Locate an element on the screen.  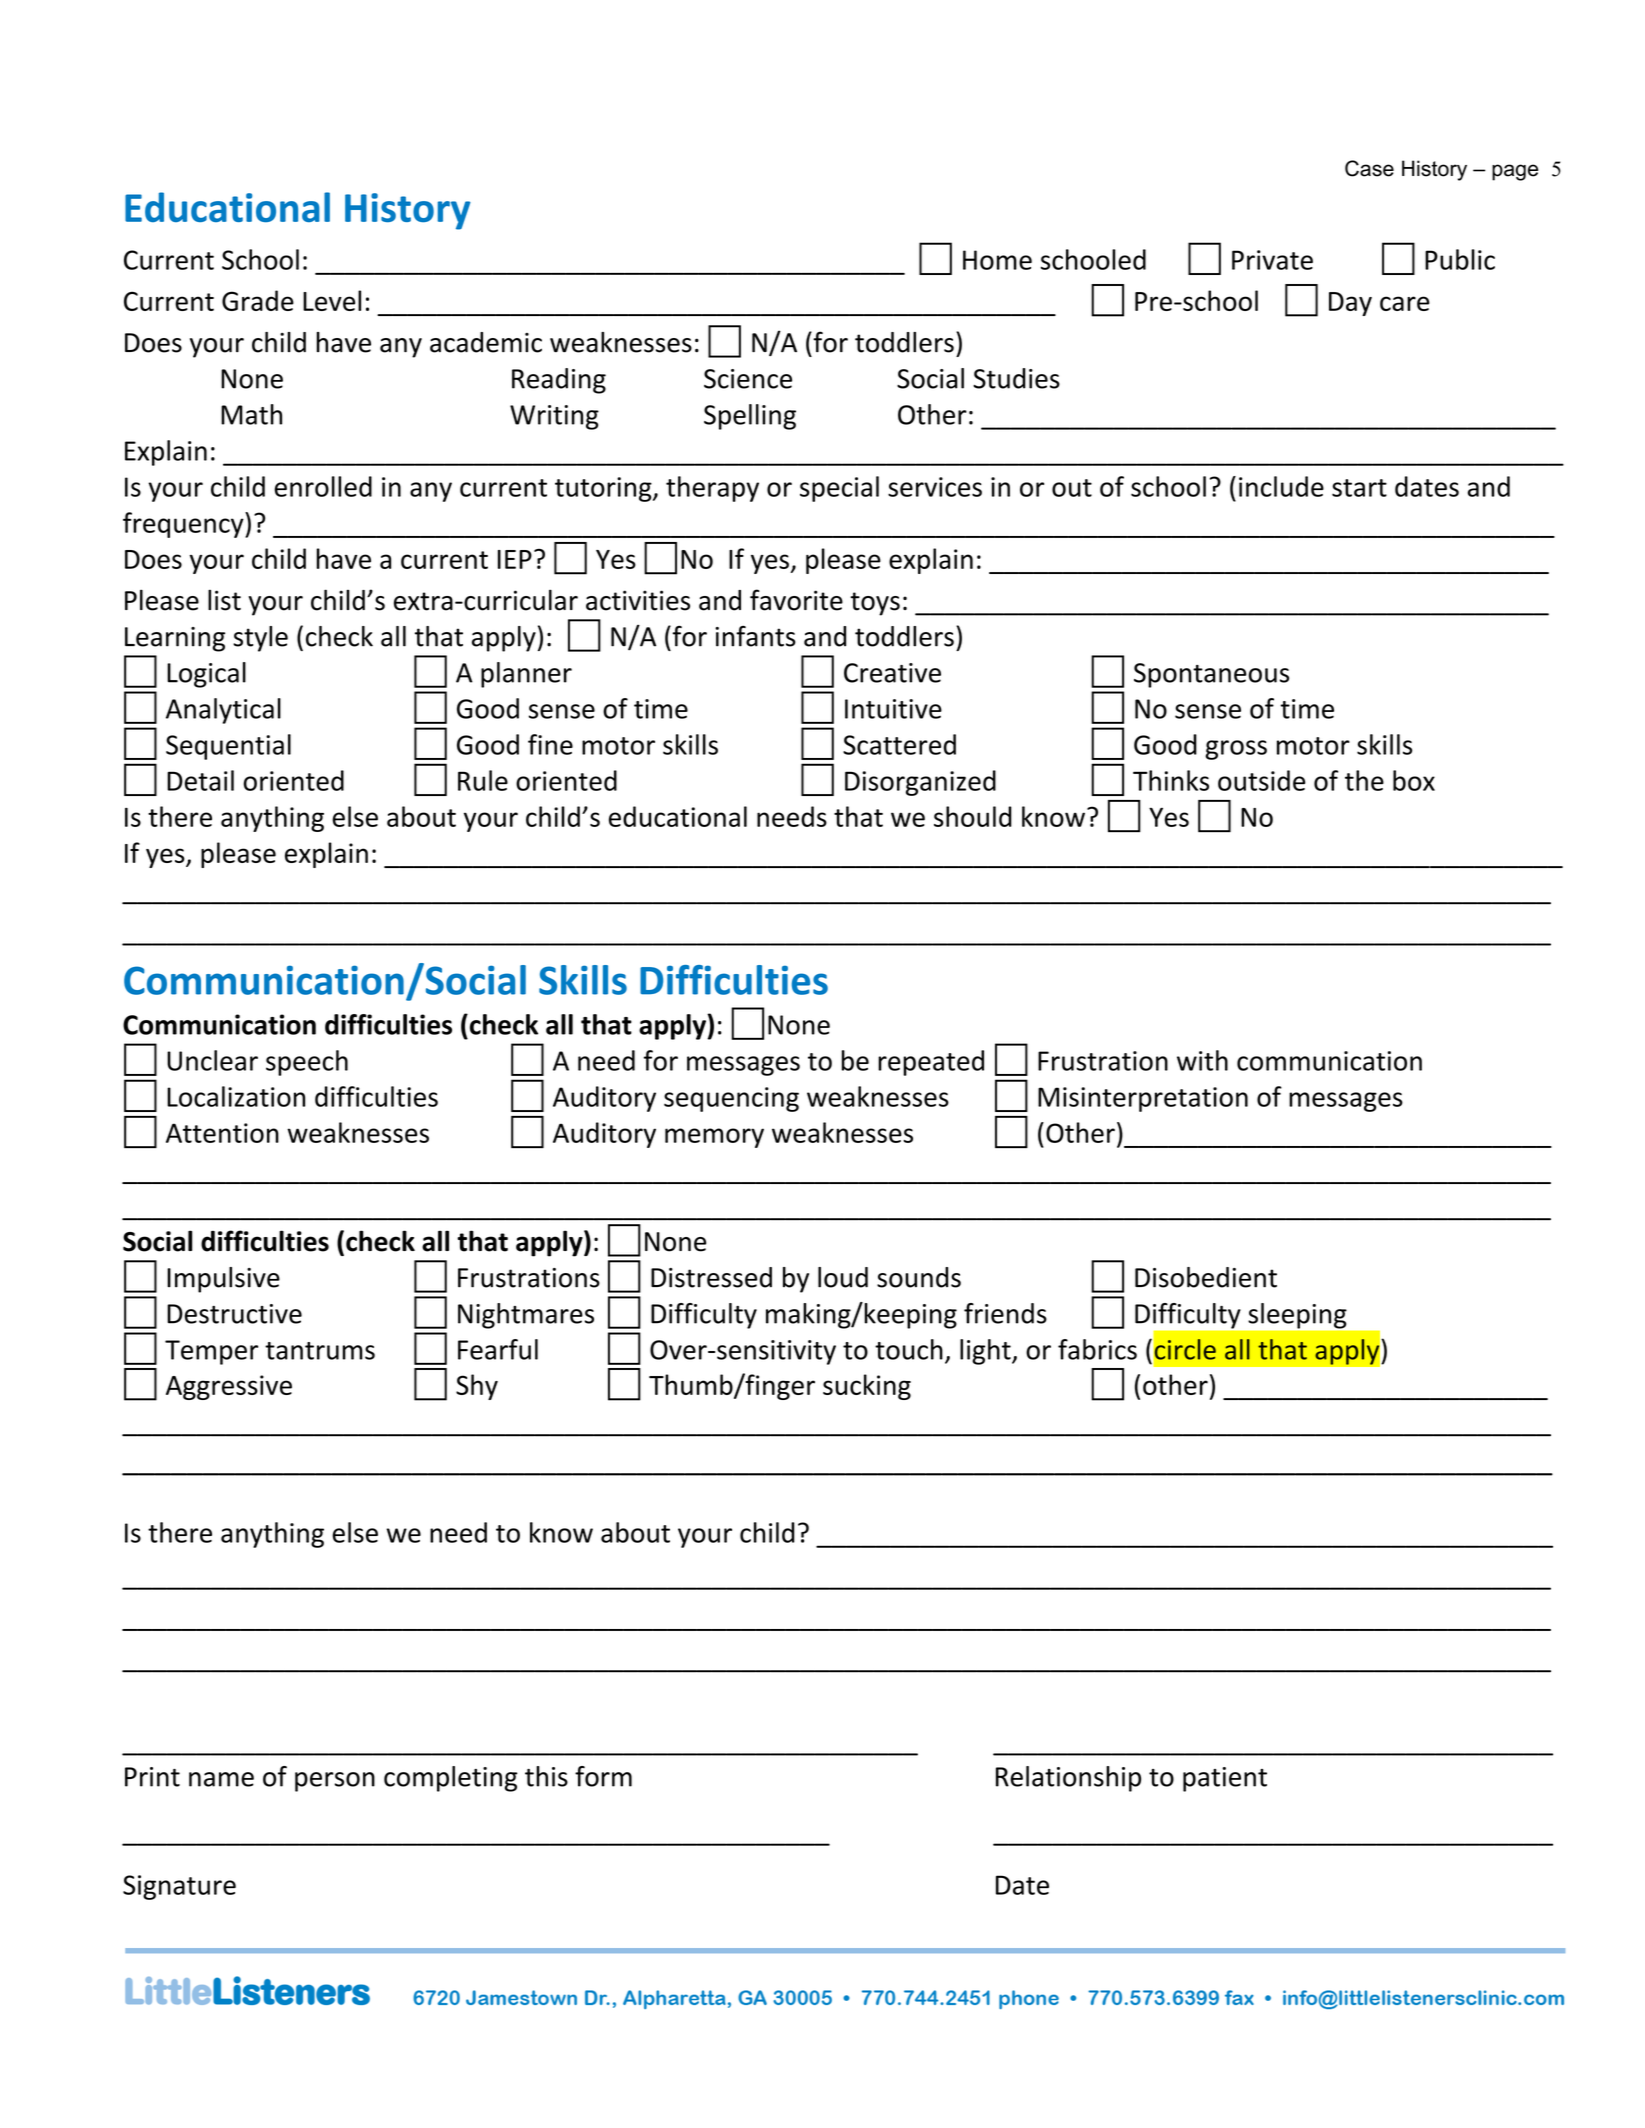
Home is located at coordinates (997, 260).
